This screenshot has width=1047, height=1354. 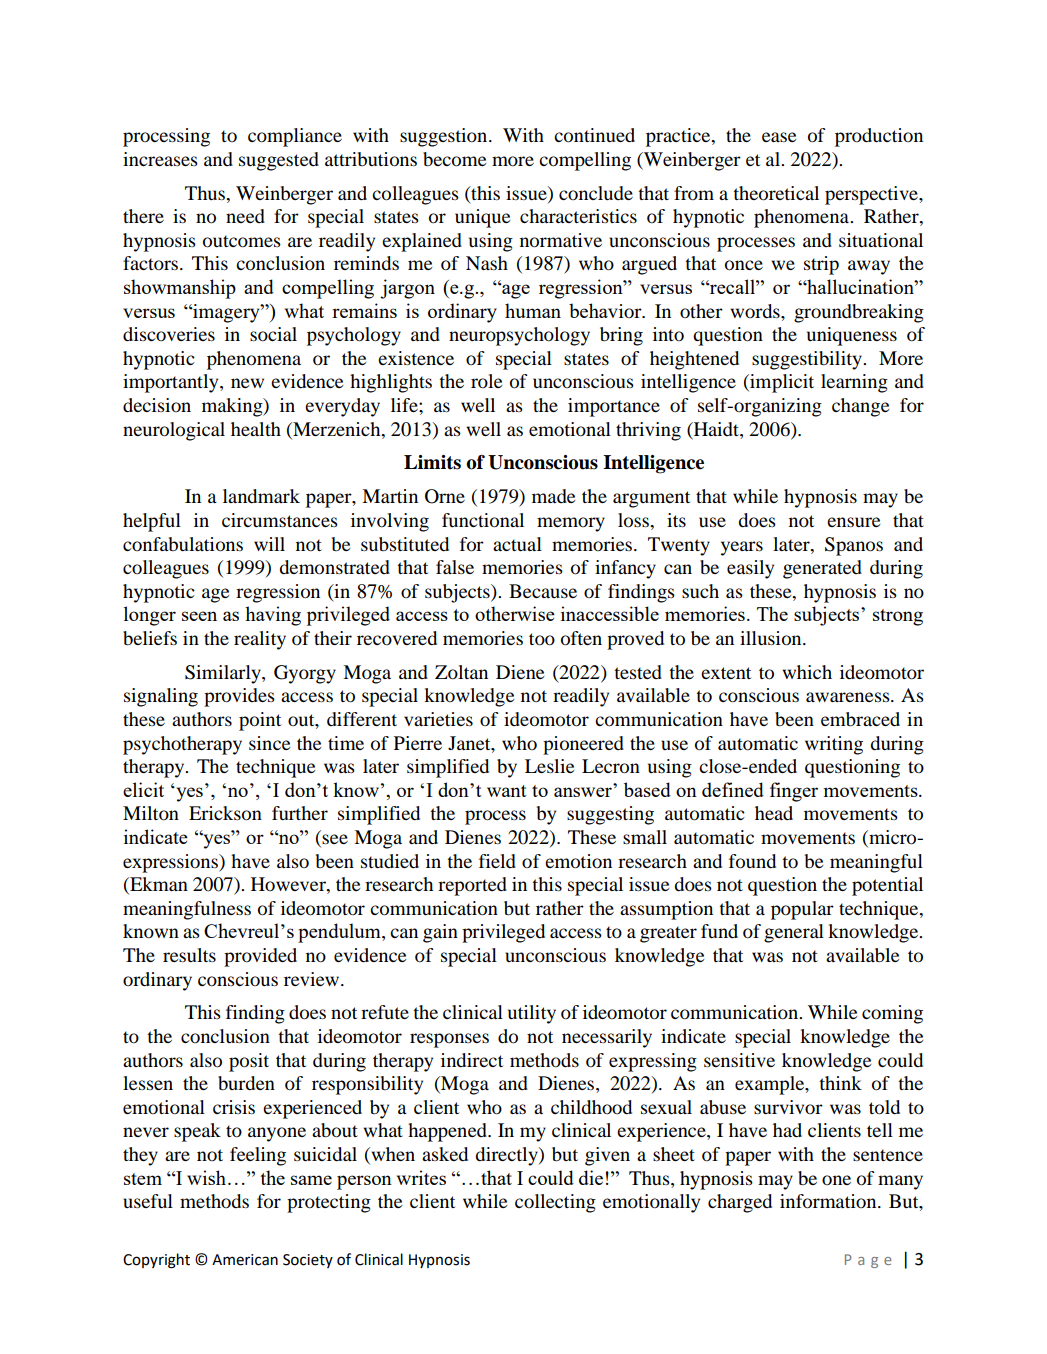 What do you see at coordinates (486, 381) in the screenshot?
I see `role` at bounding box center [486, 381].
